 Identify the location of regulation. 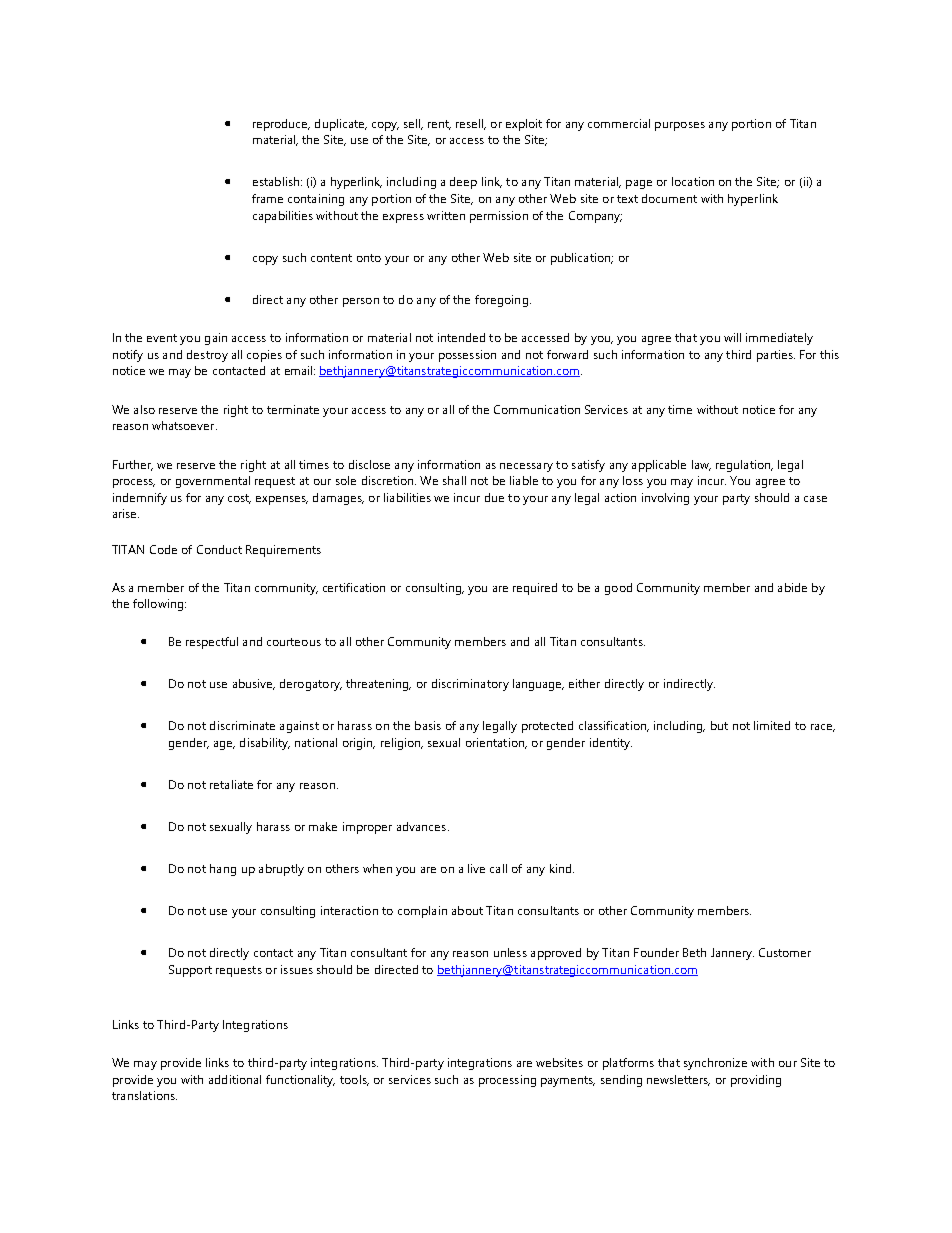
(744, 466).
